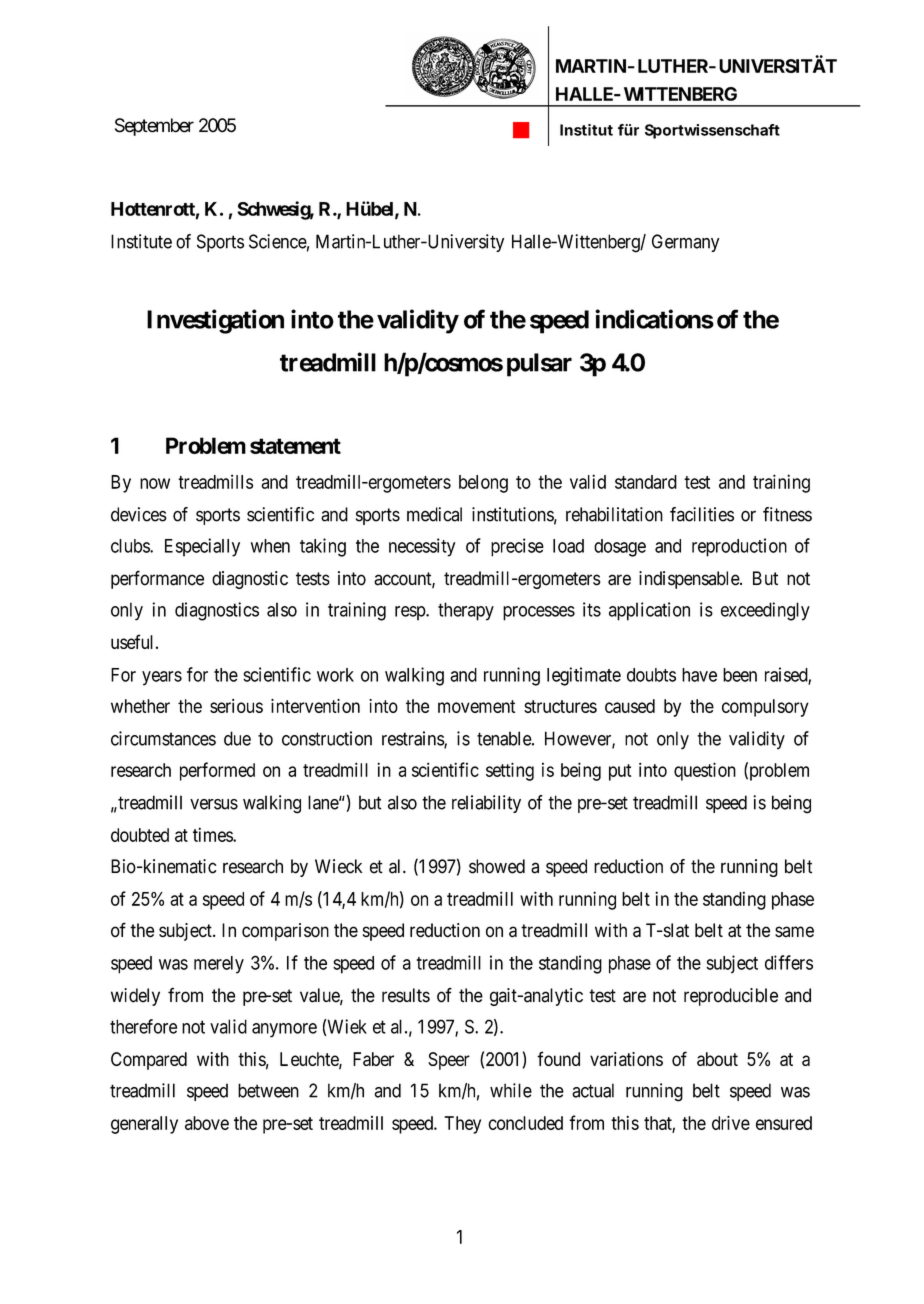 This document has width=924, height=1304. What do you see at coordinates (207, 1123) in the document?
I see `above` at bounding box center [207, 1123].
